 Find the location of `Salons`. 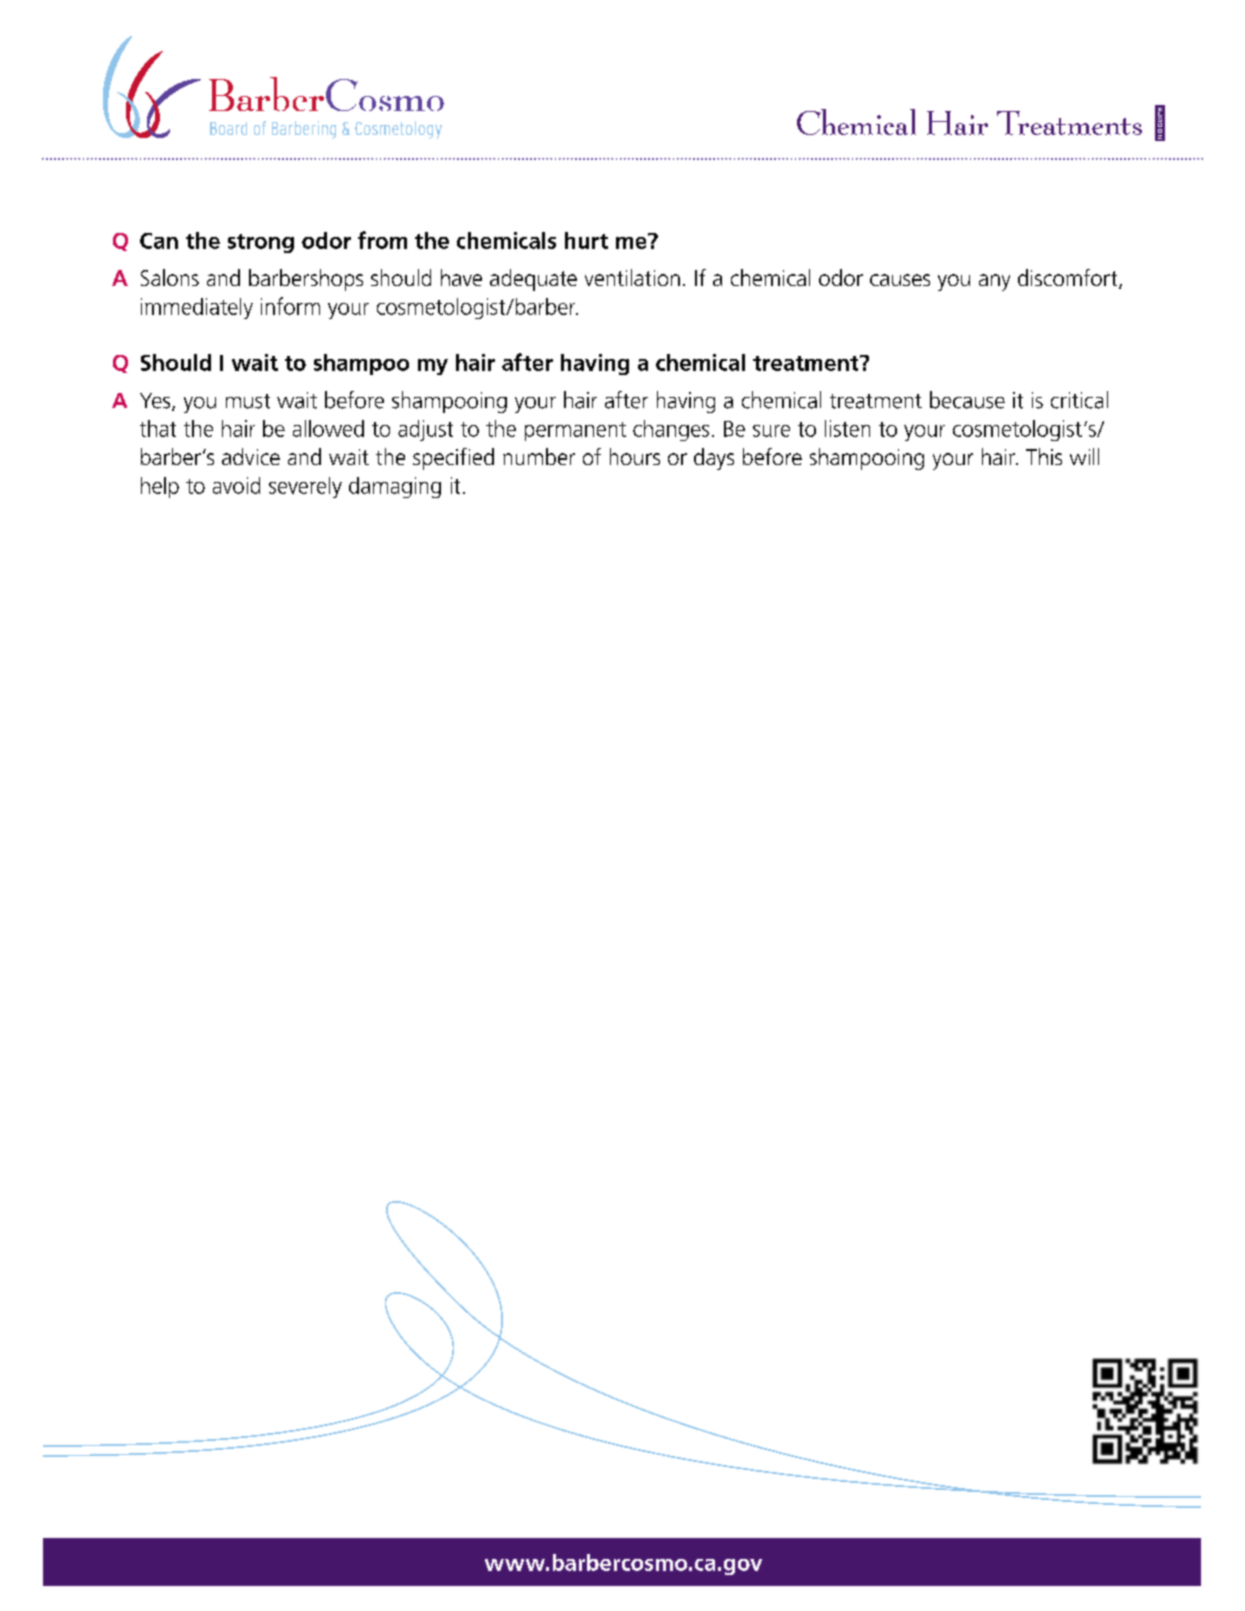

Salons is located at coordinates (170, 277).
